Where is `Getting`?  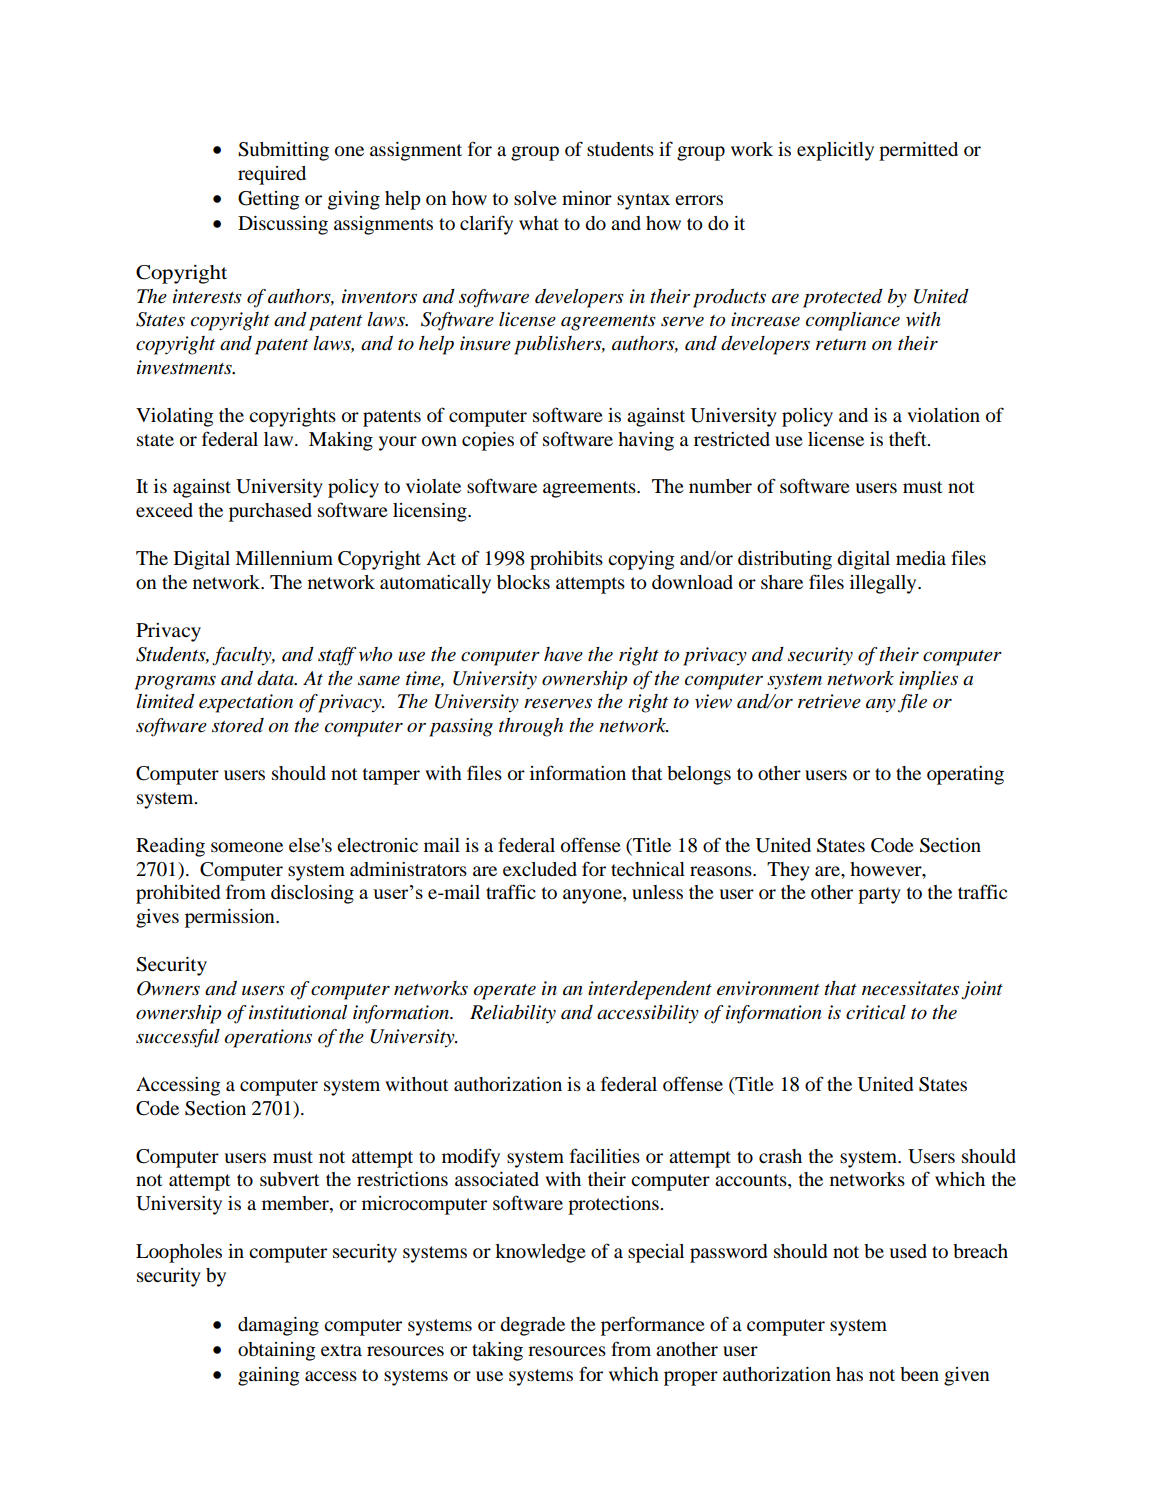
Getting is located at coordinates (268, 200).
